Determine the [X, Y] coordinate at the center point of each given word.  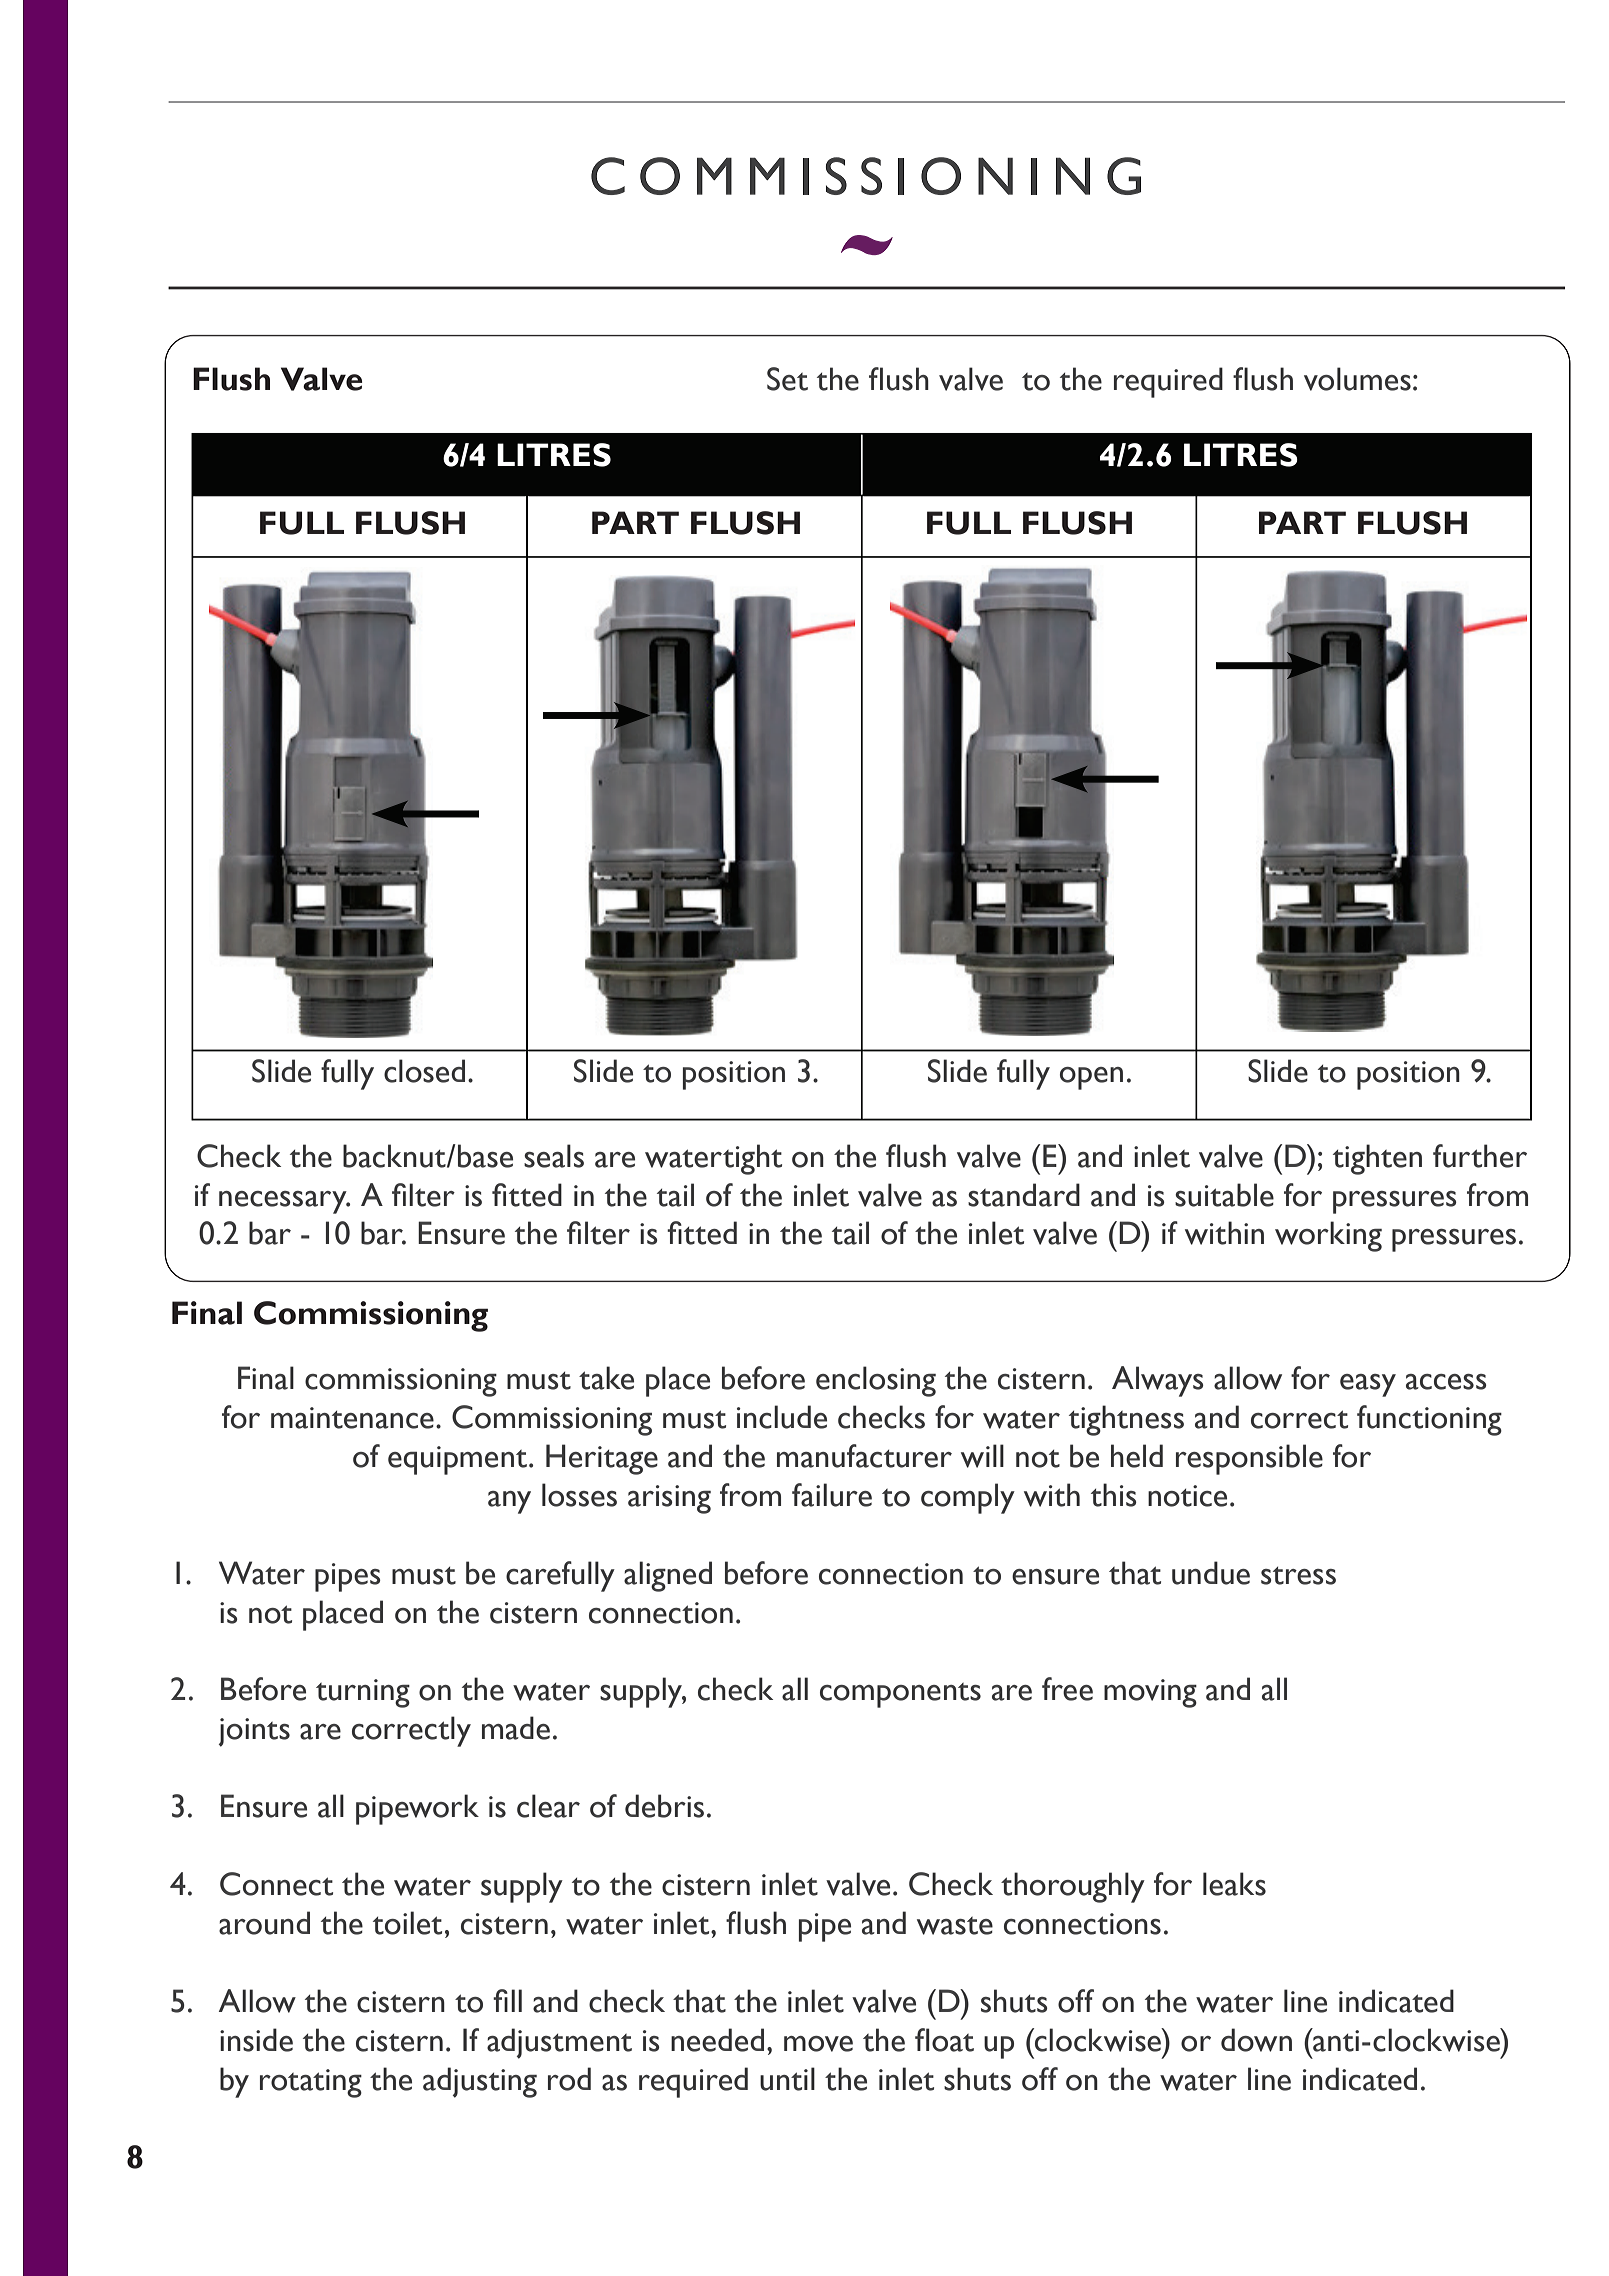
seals [554, 1156]
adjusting [480, 2082]
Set [787, 379]
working [1328, 1236]
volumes [1357, 379]
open [1091, 1078]
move [818, 2044]
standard [1024, 1195]
